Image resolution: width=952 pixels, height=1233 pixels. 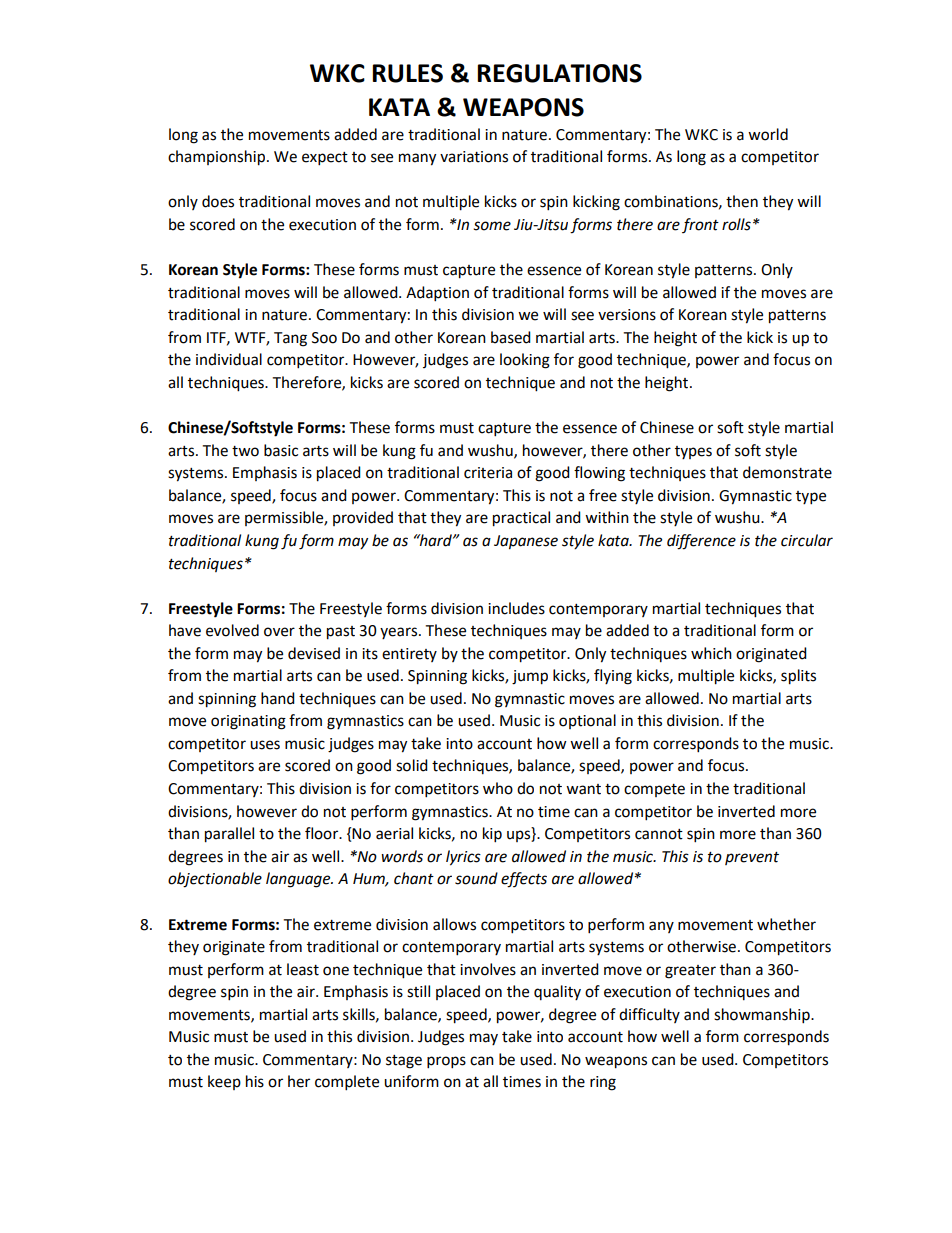 What do you see at coordinates (224, 1082) in the page?
I see `keep` at bounding box center [224, 1082].
